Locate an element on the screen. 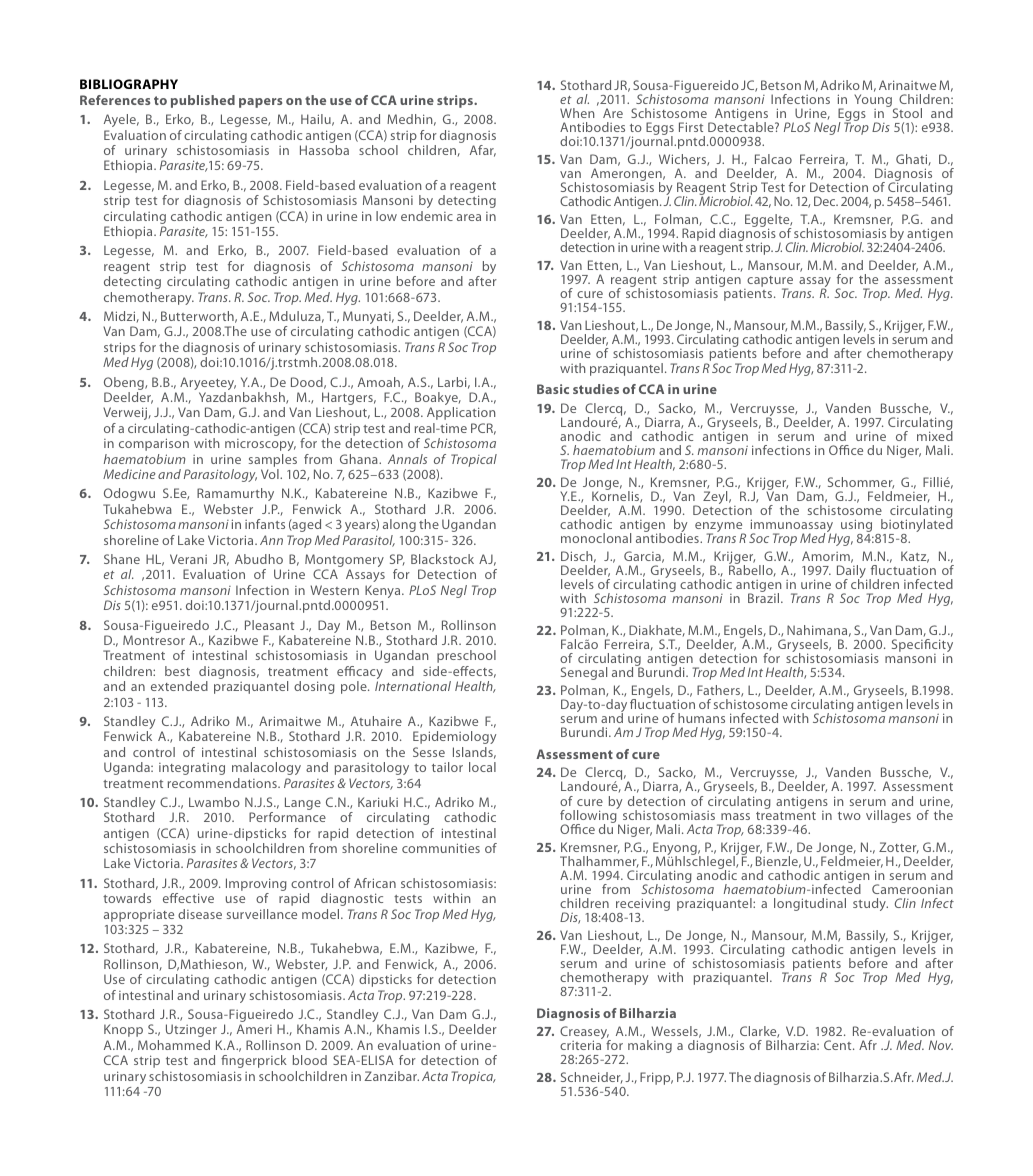  integrating is located at coordinates (192, 769).
